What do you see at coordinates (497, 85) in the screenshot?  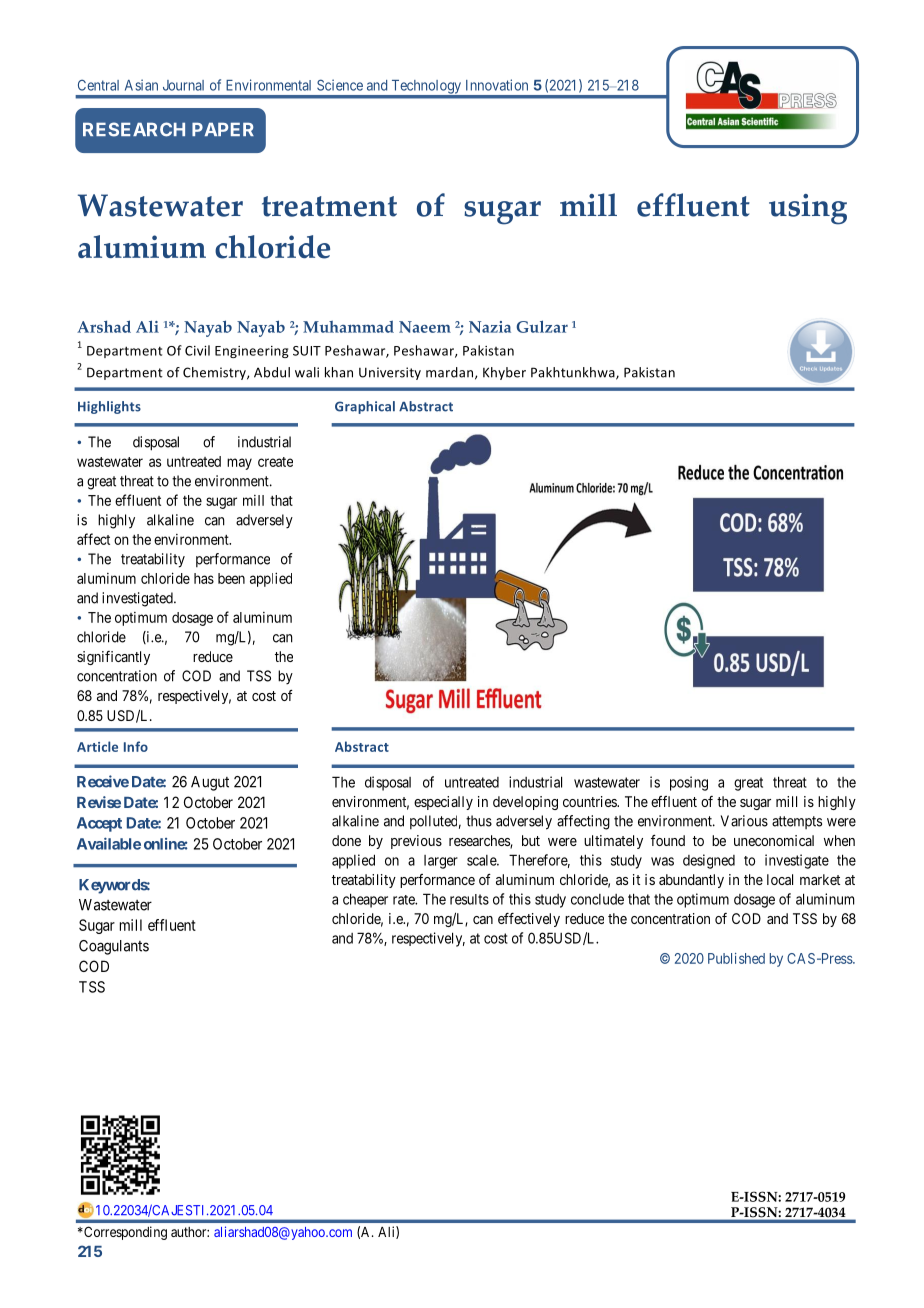 I see `Innovation` at bounding box center [497, 85].
